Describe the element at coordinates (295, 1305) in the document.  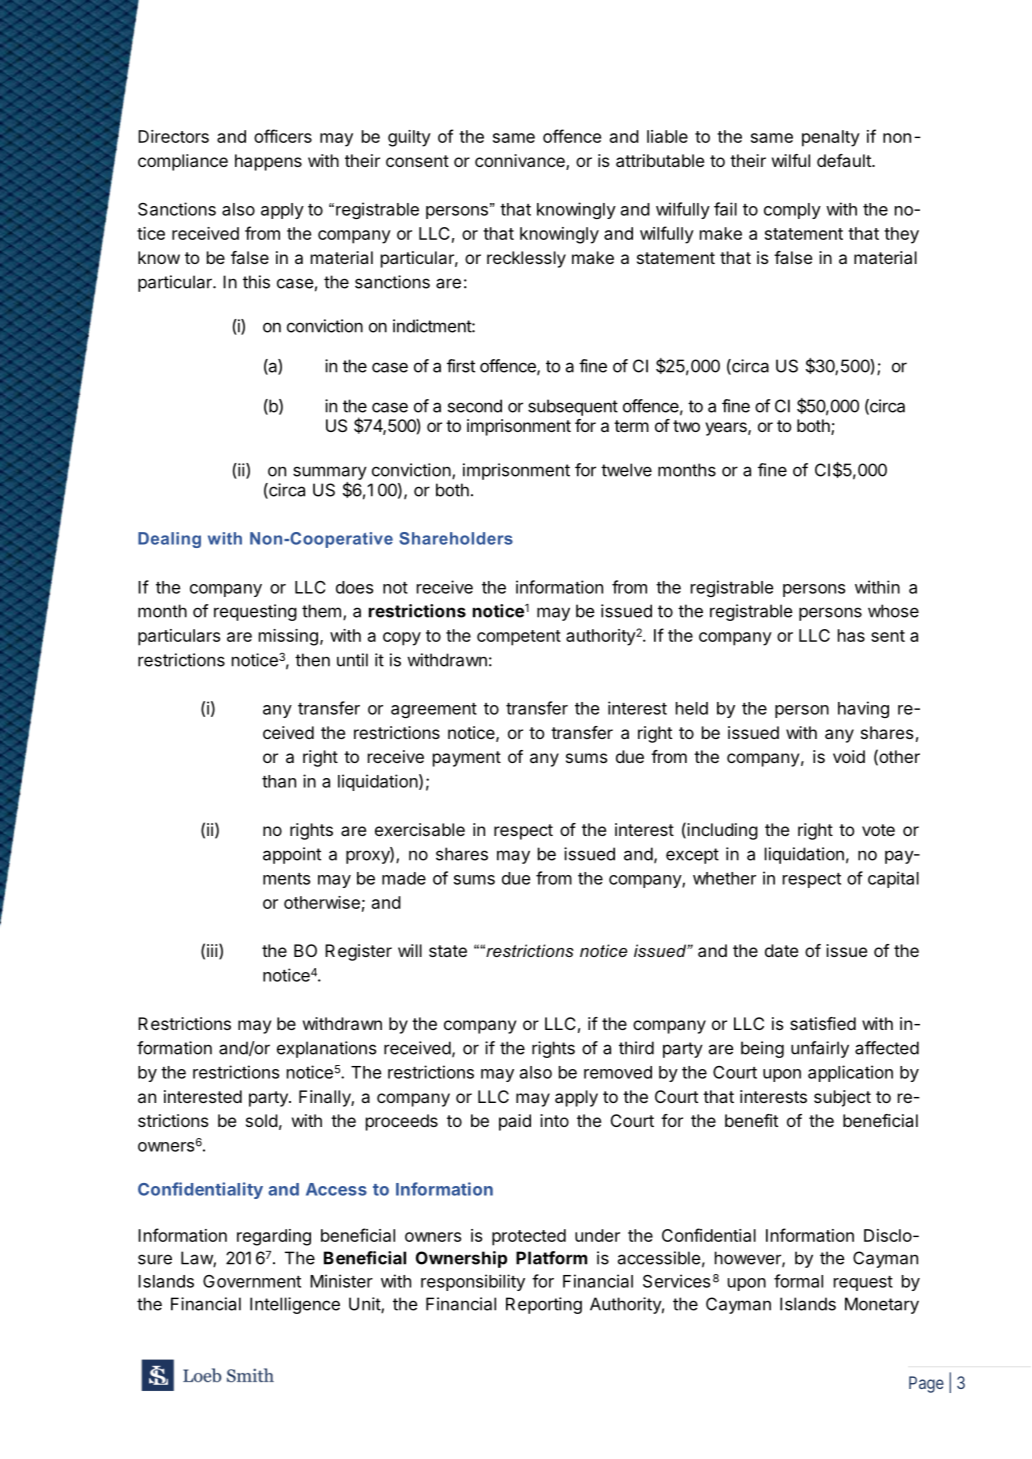
I see `Intelligence` at that location.
